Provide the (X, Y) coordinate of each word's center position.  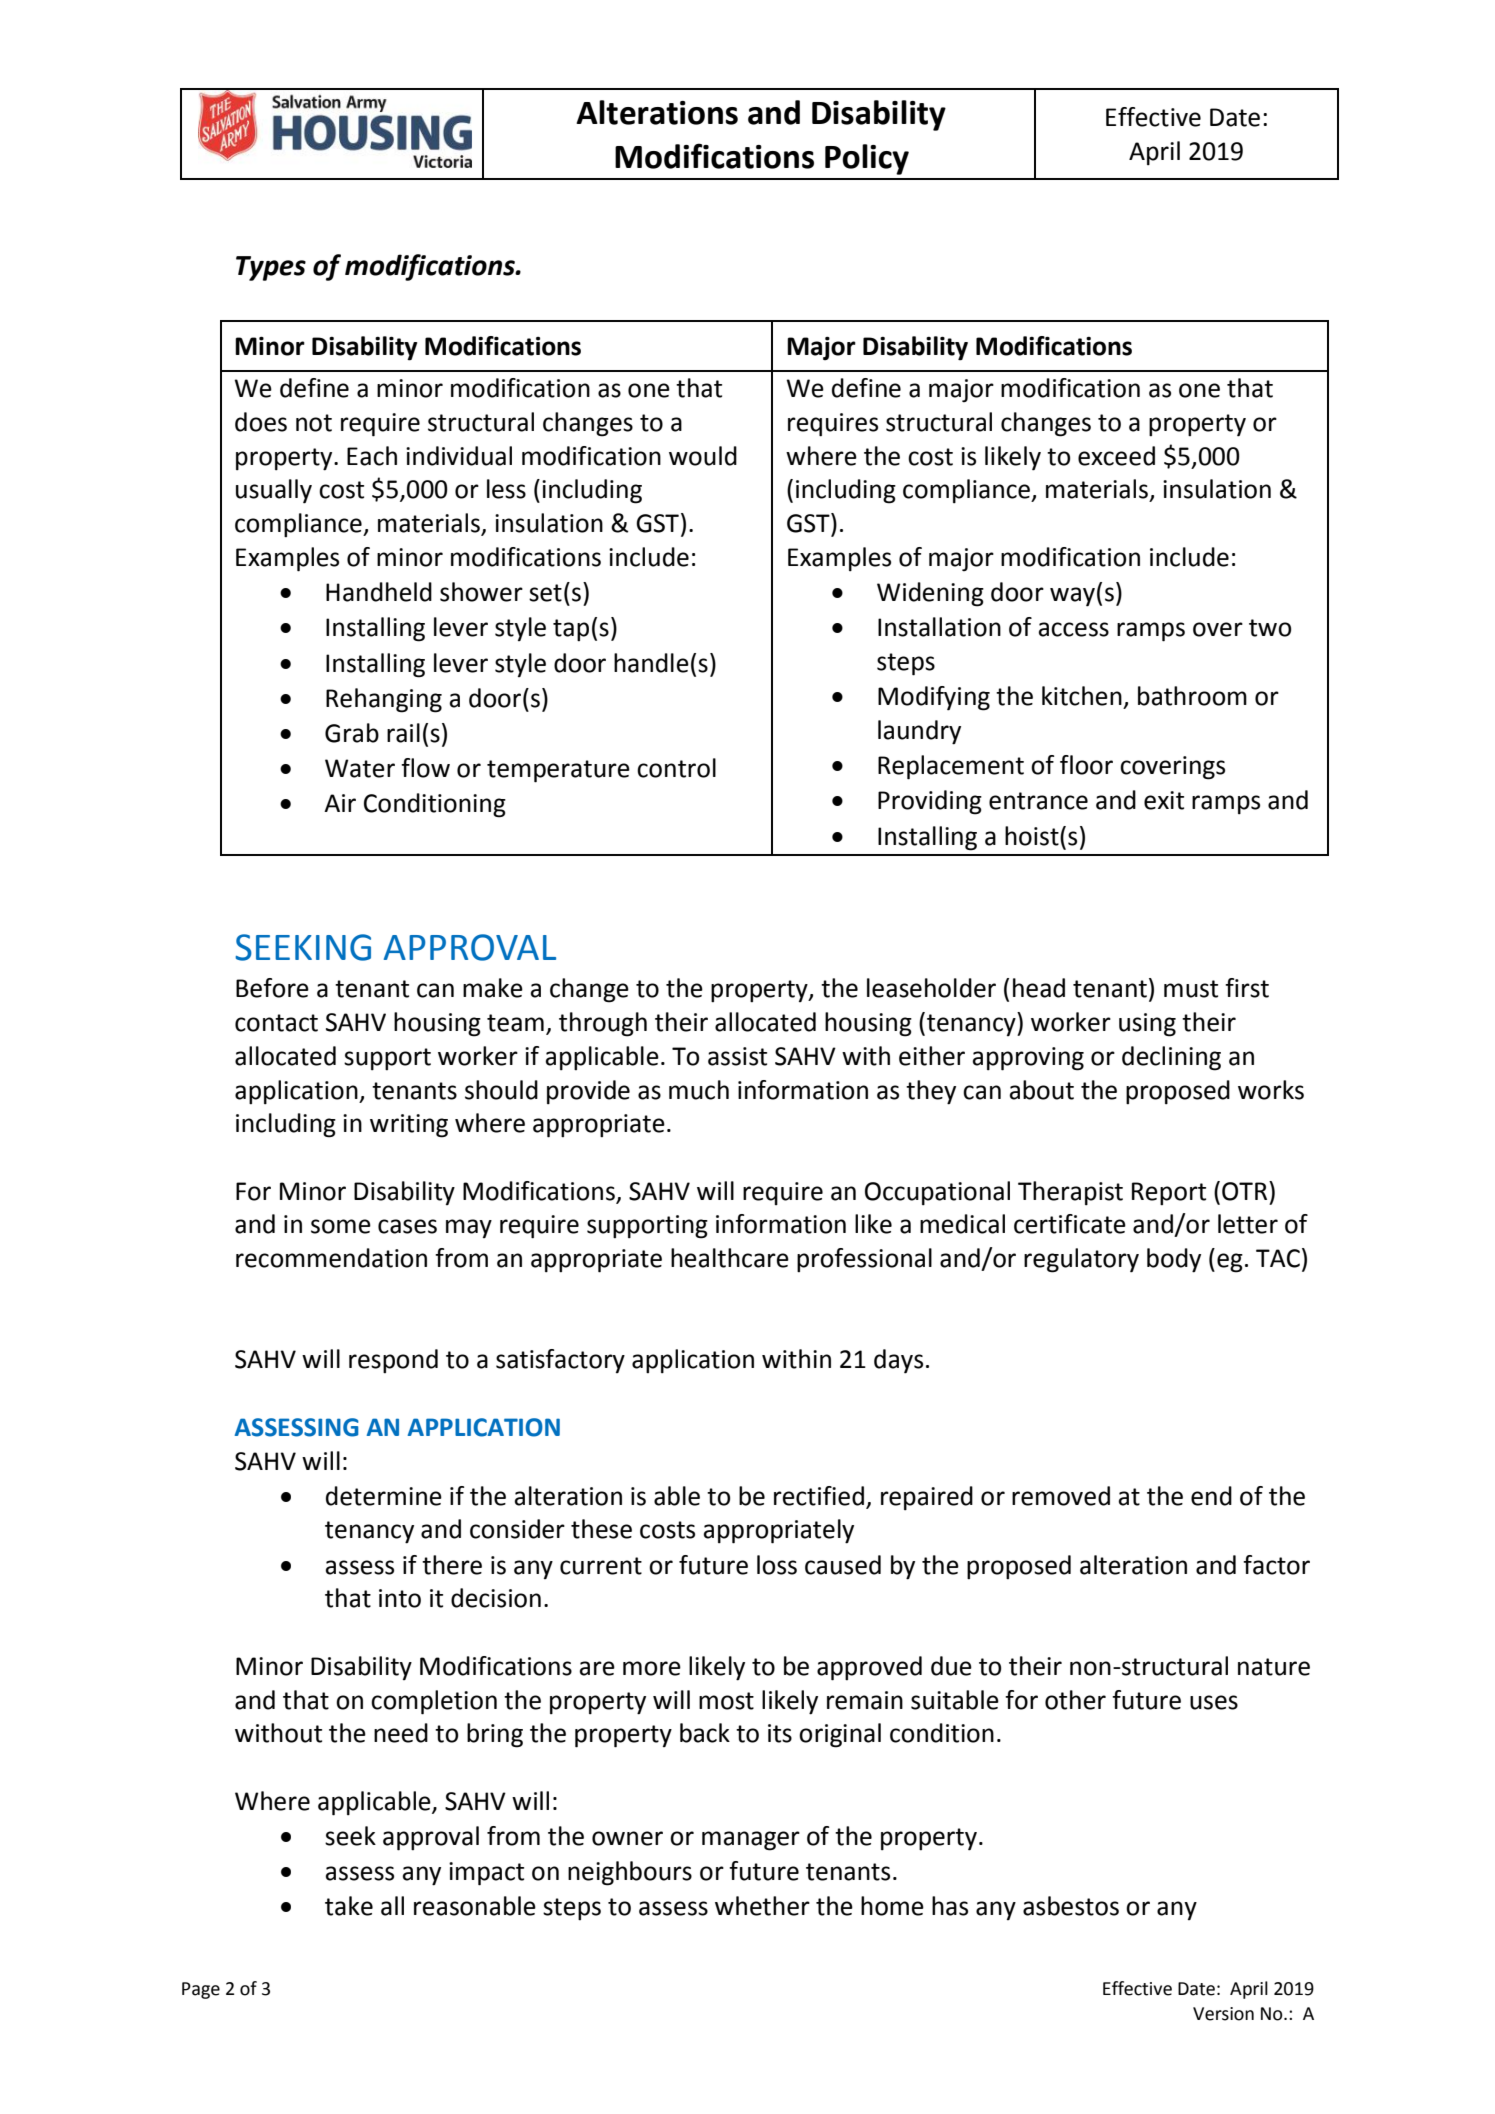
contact (276, 1023)
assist (737, 1056)
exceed (1116, 456)
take (349, 1906)
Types (271, 268)
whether (762, 1906)
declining (1171, 1058)
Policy (867, 159)
